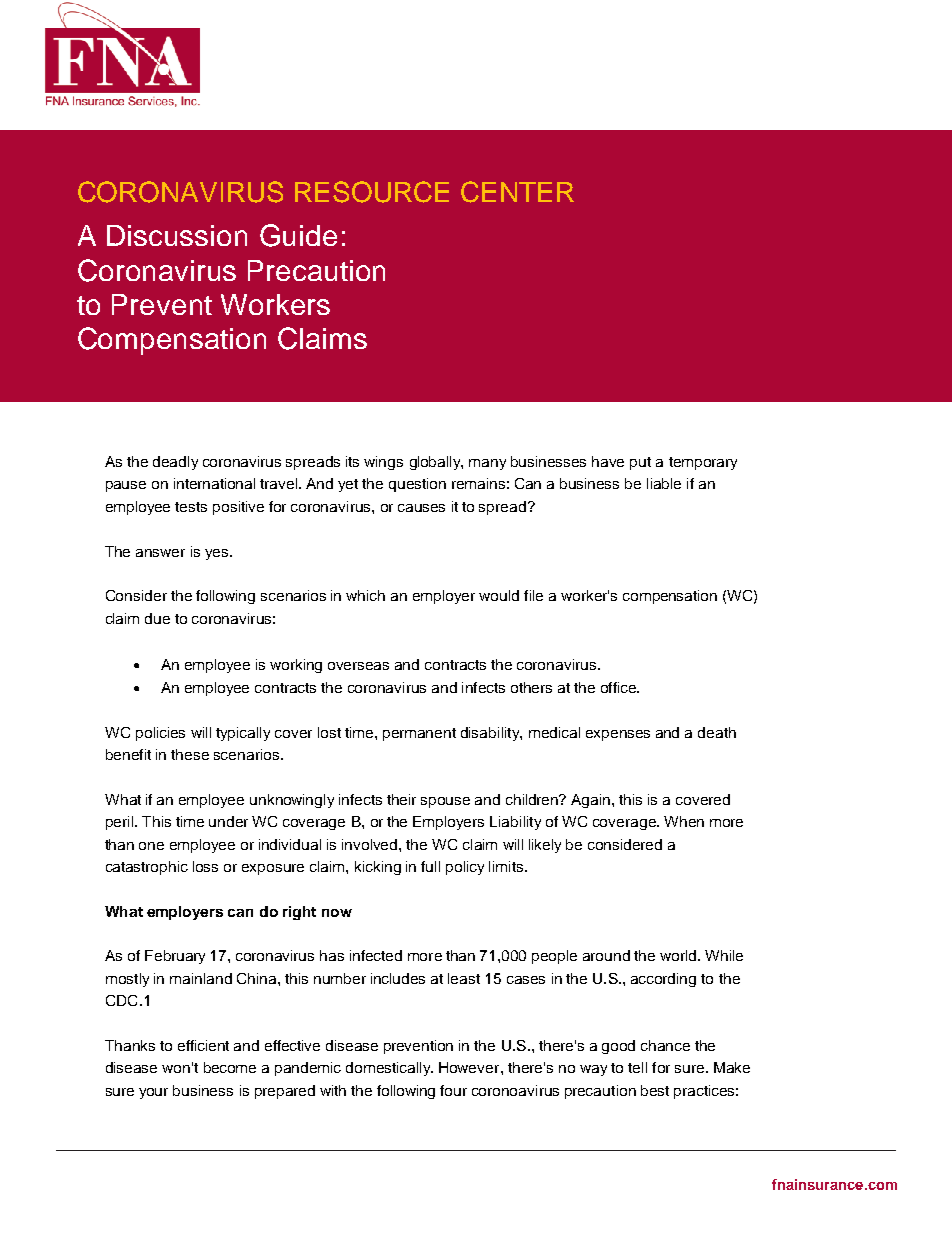 The width and height of the document is (952, 1233). I want to click on expenses, so click(618, 735).
